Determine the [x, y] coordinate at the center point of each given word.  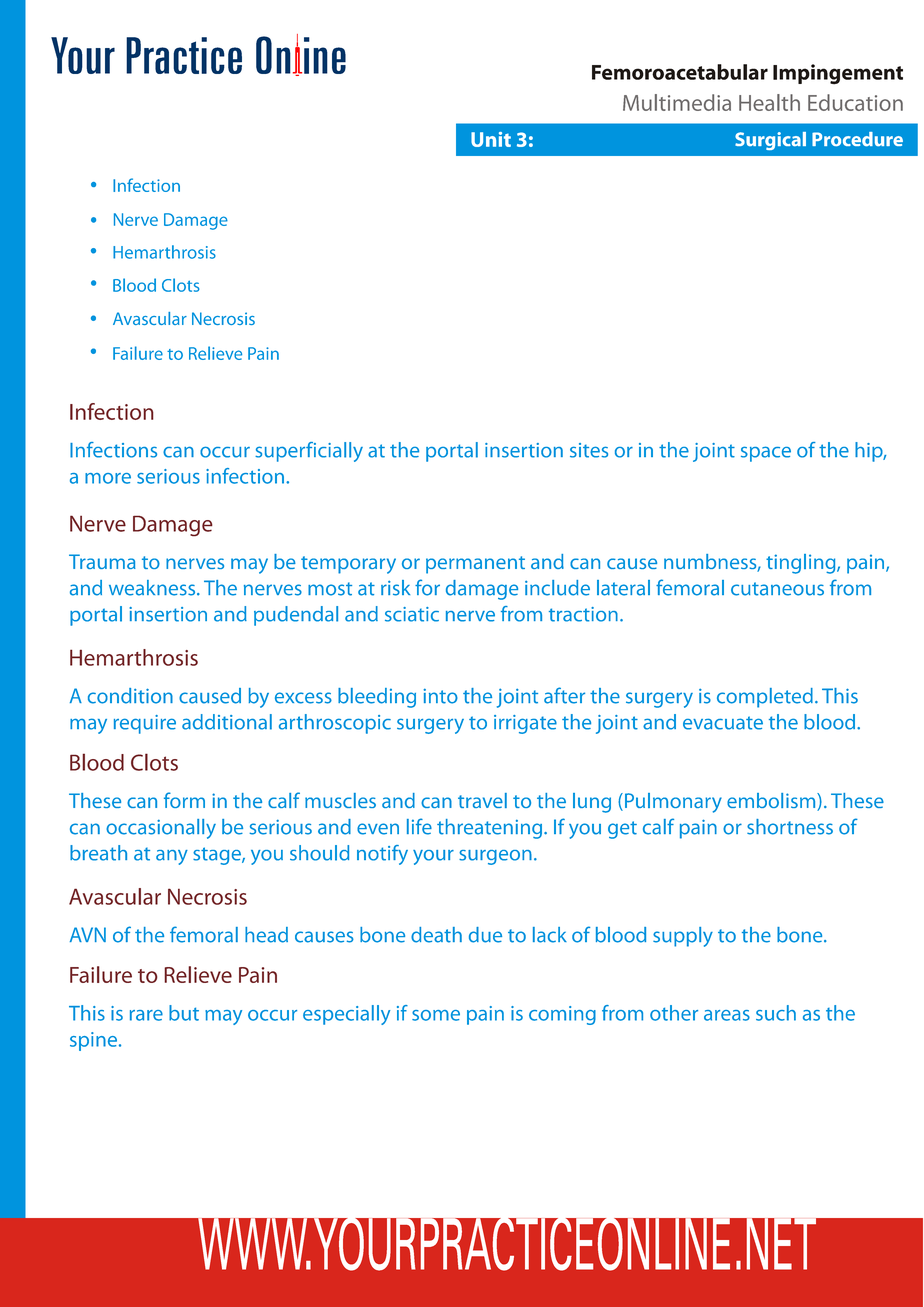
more [108, 478]
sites [589, 450]
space [766, 454]
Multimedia [677, 102]
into [441, 696]
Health [769, 102]
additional [227, 722]
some [436, 1015]
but [184, 1013]
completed [765, 698]
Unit [491, 139]
